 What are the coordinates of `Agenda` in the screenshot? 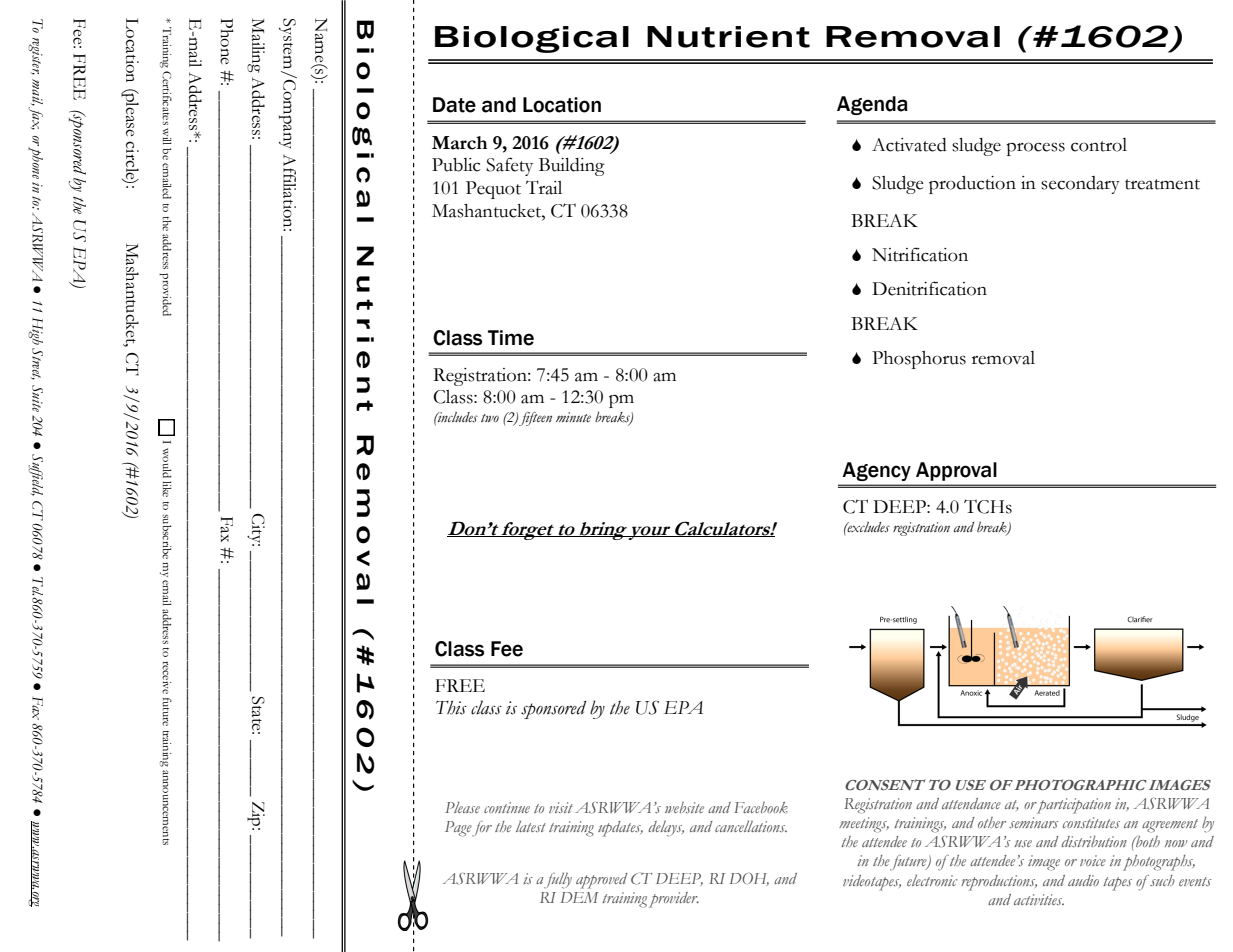 It's located at (872, 105).
